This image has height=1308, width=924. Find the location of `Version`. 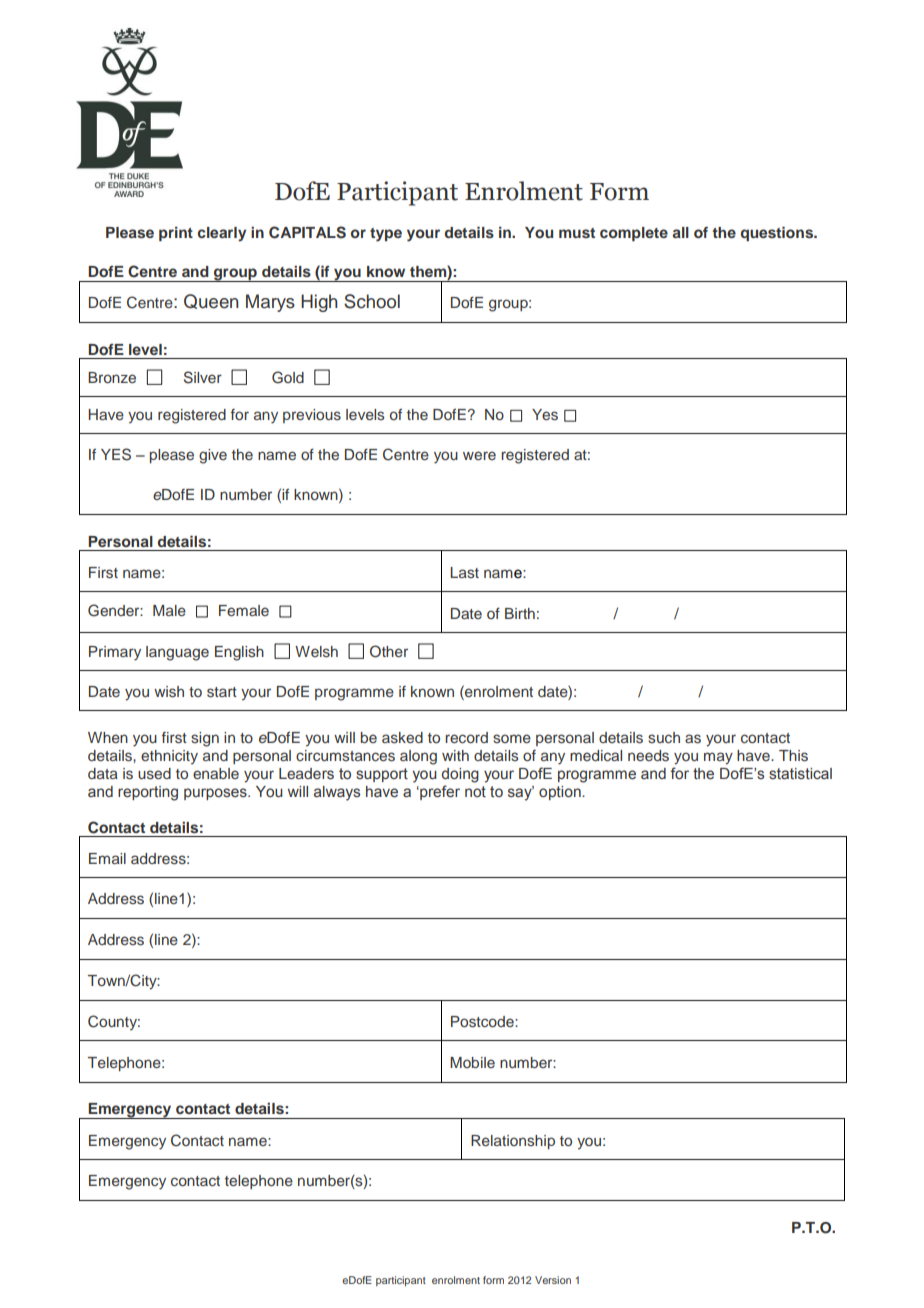

Version is located at coordinates (553, 1280).
